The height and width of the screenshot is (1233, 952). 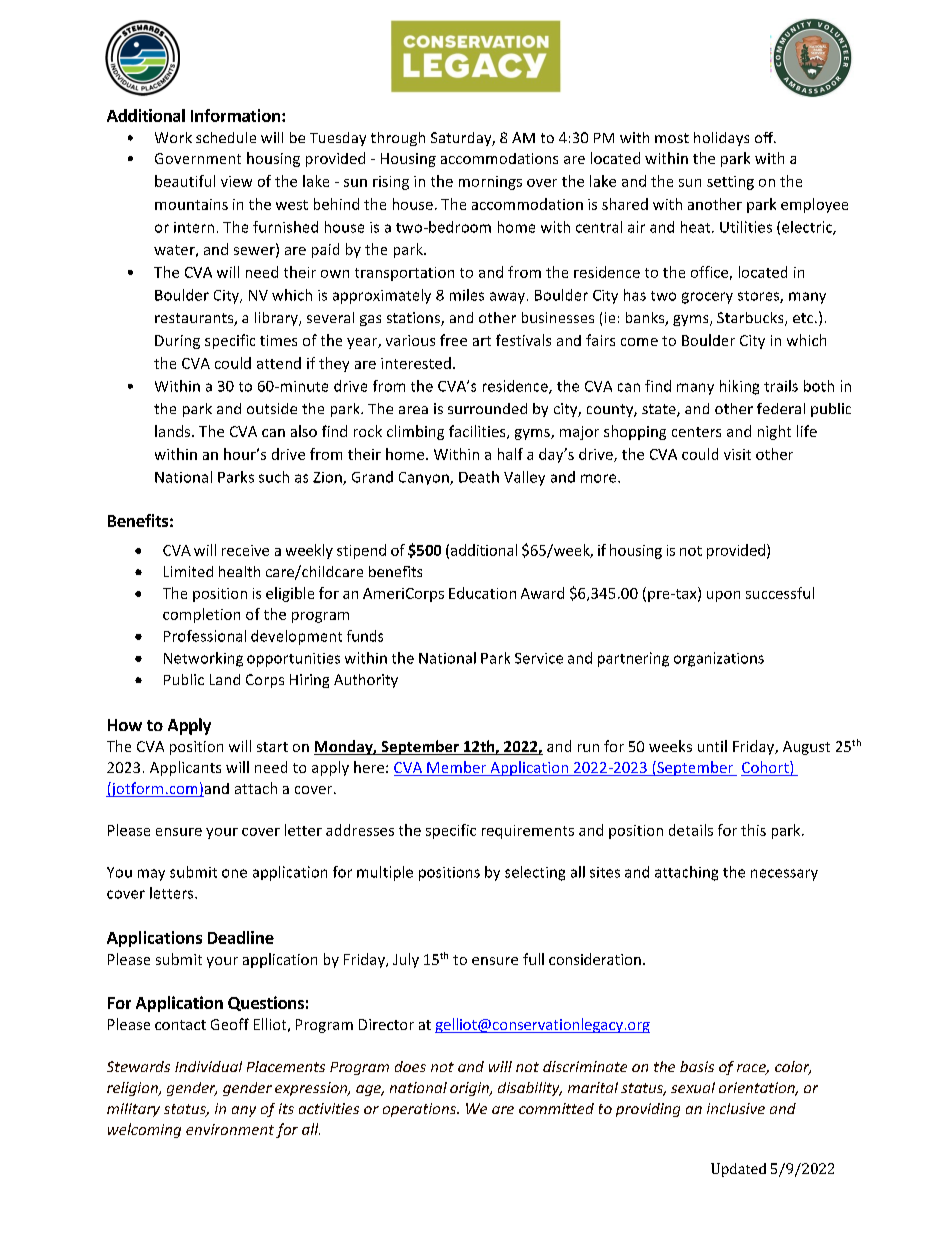 What do you see at coordinates (274, 477) in the screenshot?
I see `such` at bounding box center [274, 477].
